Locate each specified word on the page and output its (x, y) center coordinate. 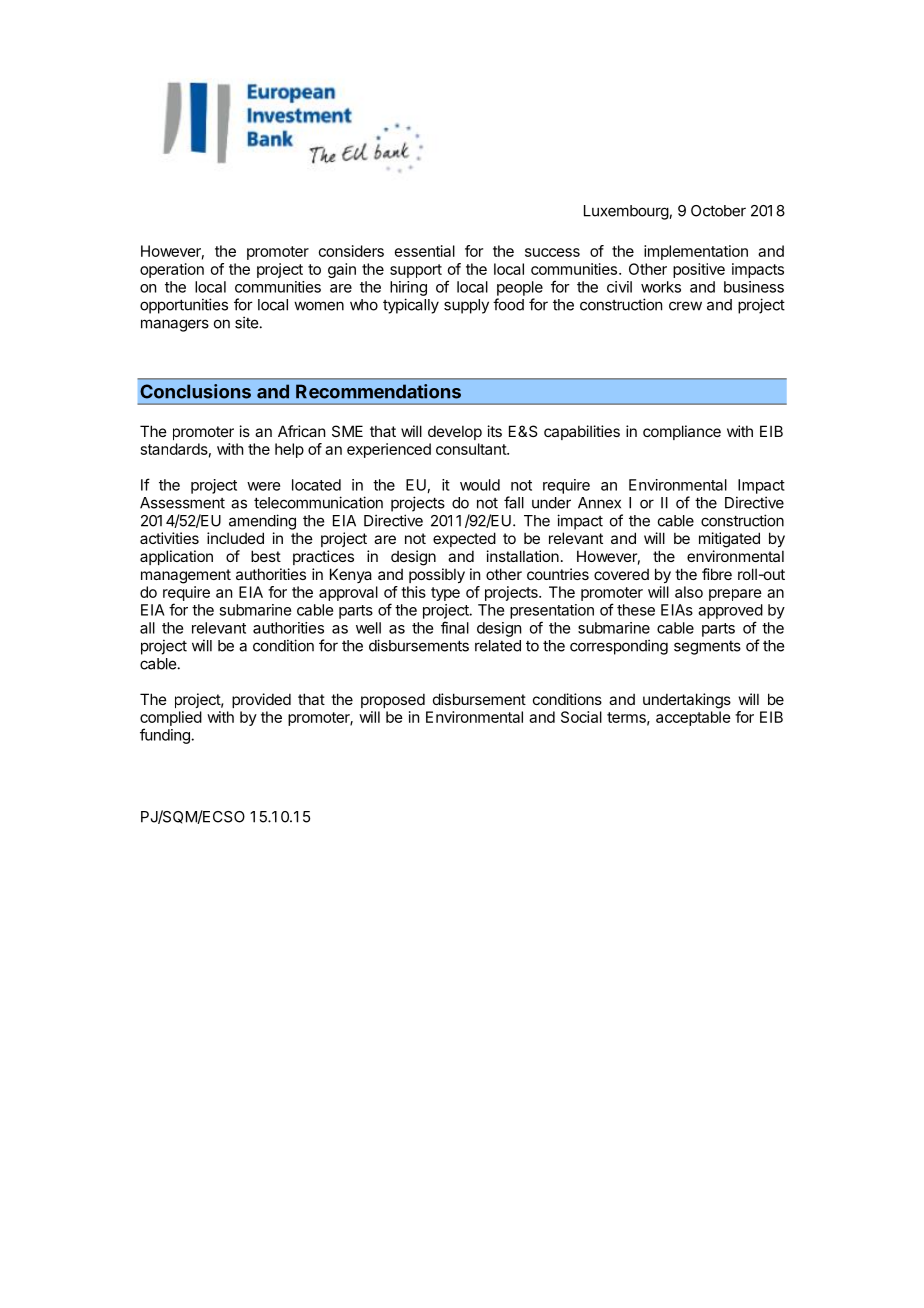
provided (261, 700)
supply (466, 306)
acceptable (693, 718)
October (718, 211)
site (246, 322)
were (263, 486)
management (186, 576)
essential (425, 251)
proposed (393, 700)
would (480, 485)
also (689, 592)
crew (685, 306)
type (445, 594)
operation (172, 270)
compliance (682, 432)
